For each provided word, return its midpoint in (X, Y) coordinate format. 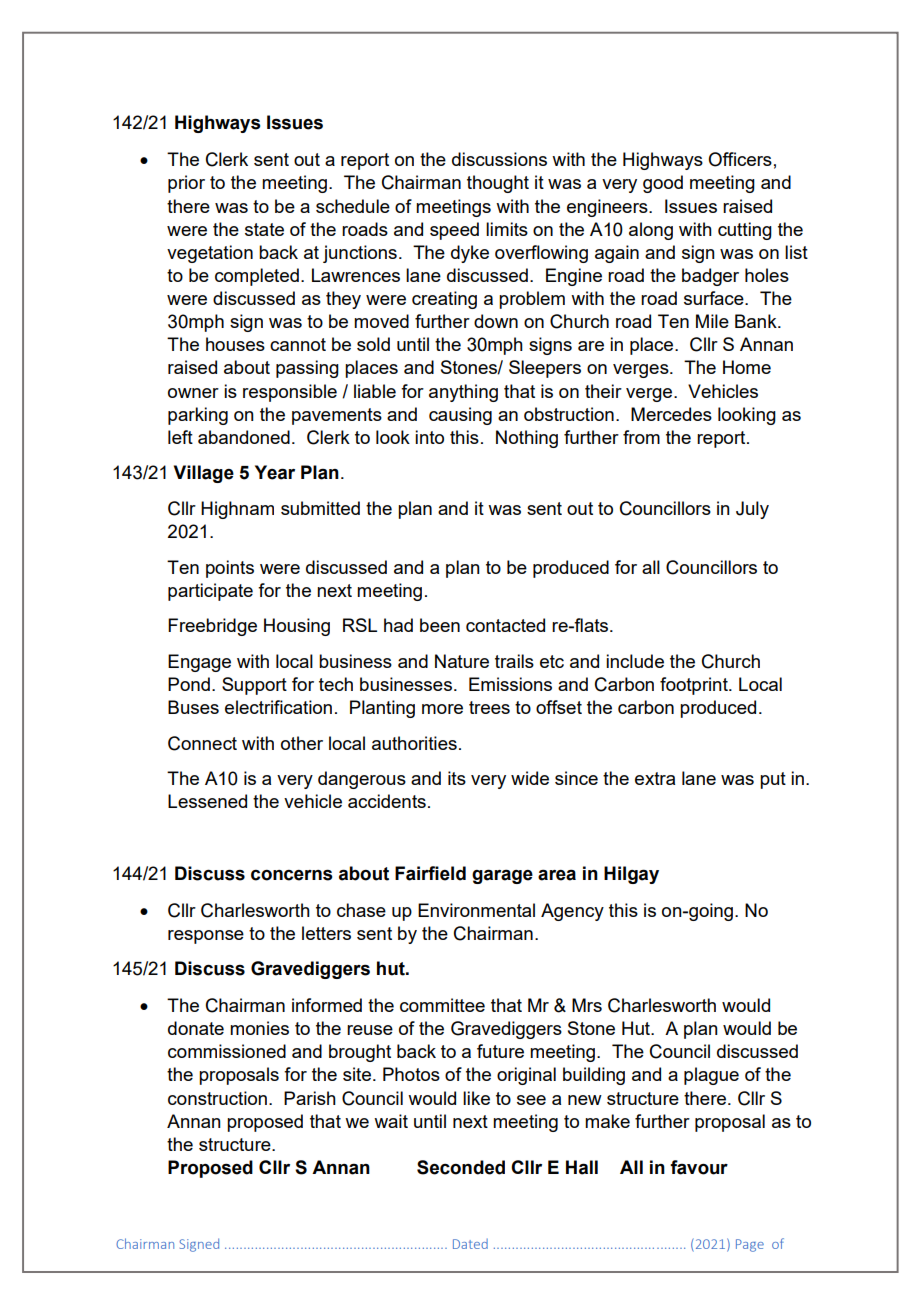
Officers (740, 159)
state (264, 229)
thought (498, 184)
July (752, 510)
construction (217, 1098)
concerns (291, 875)
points (230, 569)
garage (502, 876)
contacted (505, 625)
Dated (470, 1244)
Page (750, 1245)
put (773, 780)
